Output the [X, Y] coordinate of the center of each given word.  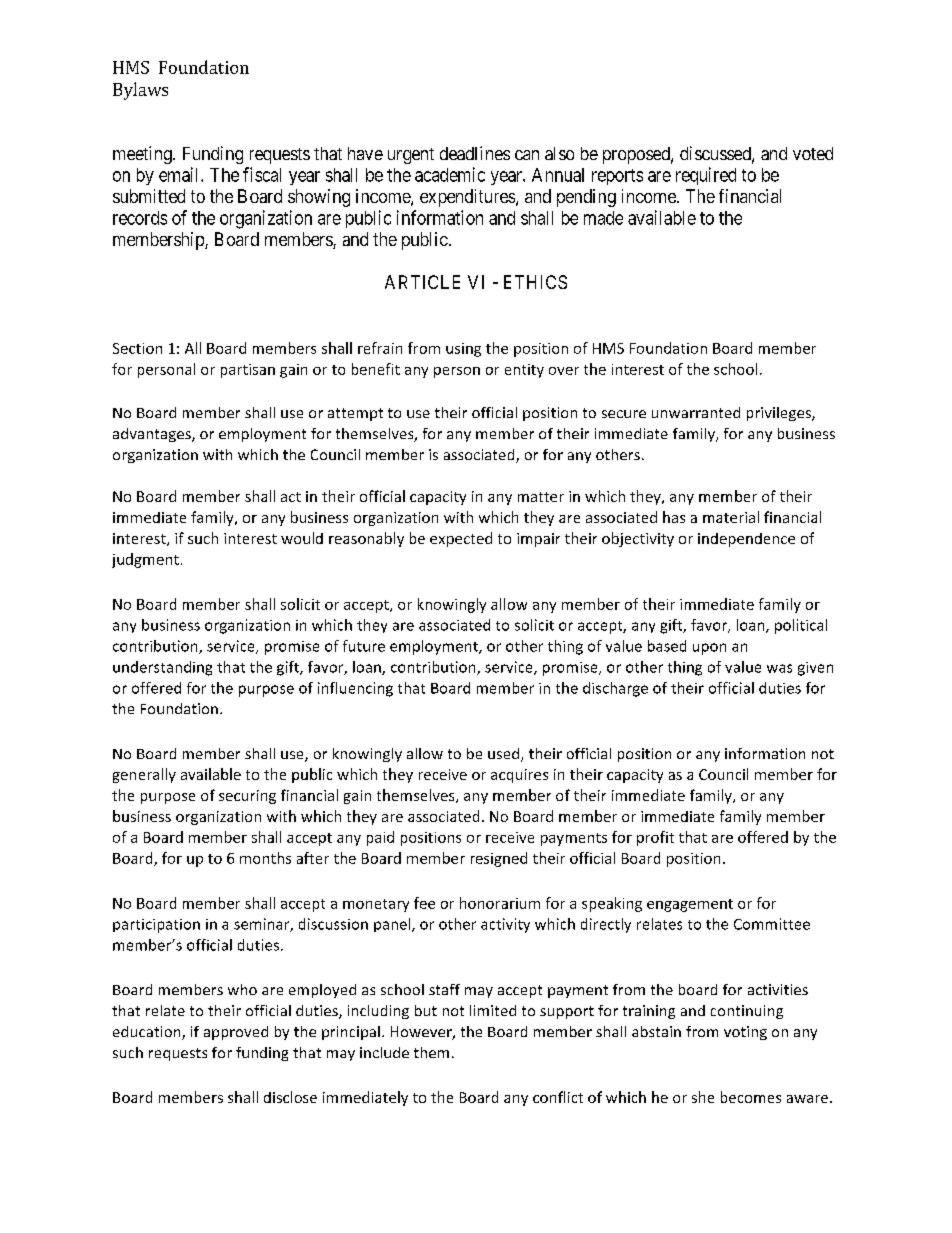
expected [461, 539]
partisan [248, 371]
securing [247, 797]
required [706, 176]
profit [655, 838]
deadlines [475, 153]
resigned [499, 859]
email [180, 174]
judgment [145, 560]
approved [236, 1033]
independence [746, 540]
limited [493, 1010]
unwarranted [696, 412]
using [463, 350]
